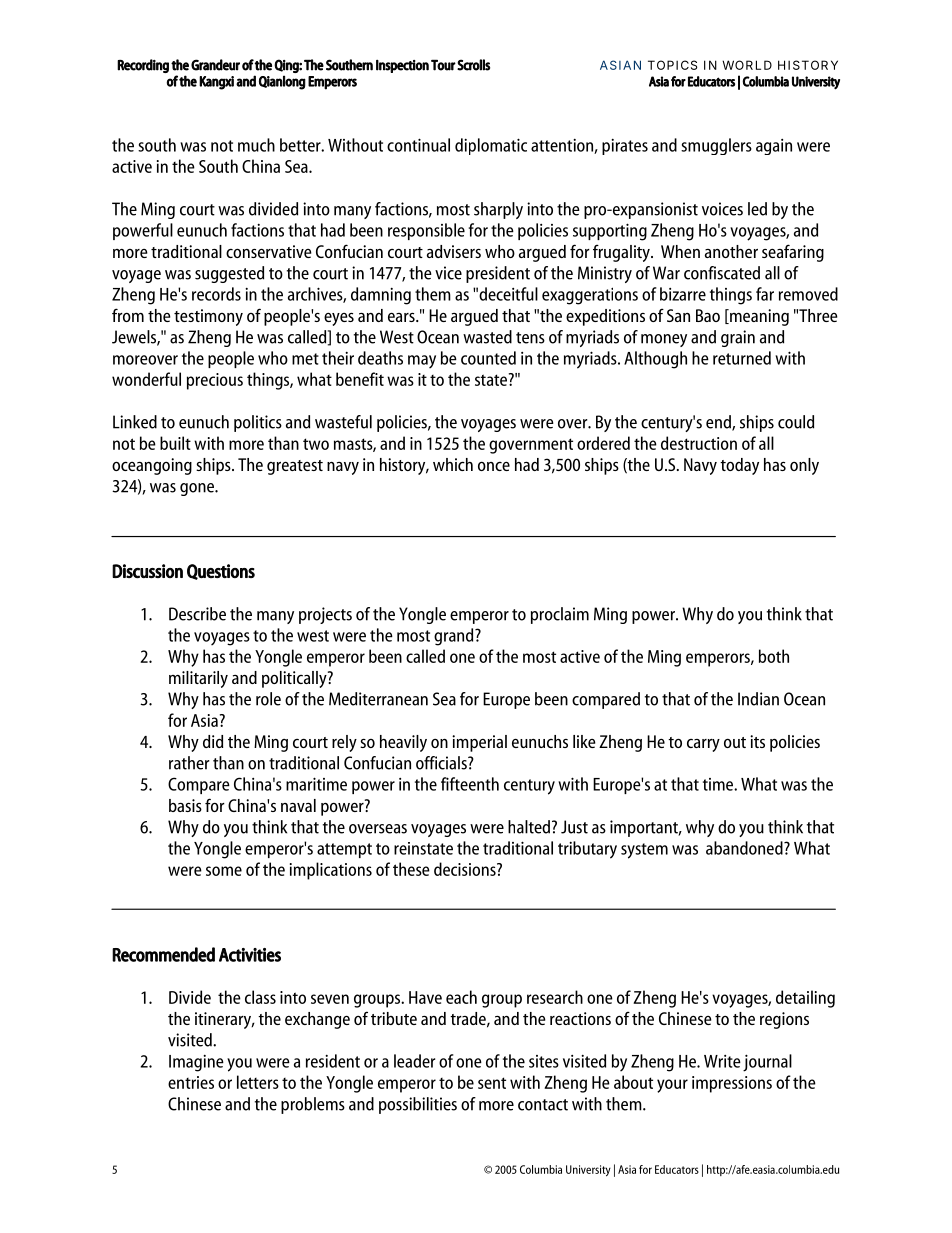  I want to click on Imagine, so click(196, 1063).
